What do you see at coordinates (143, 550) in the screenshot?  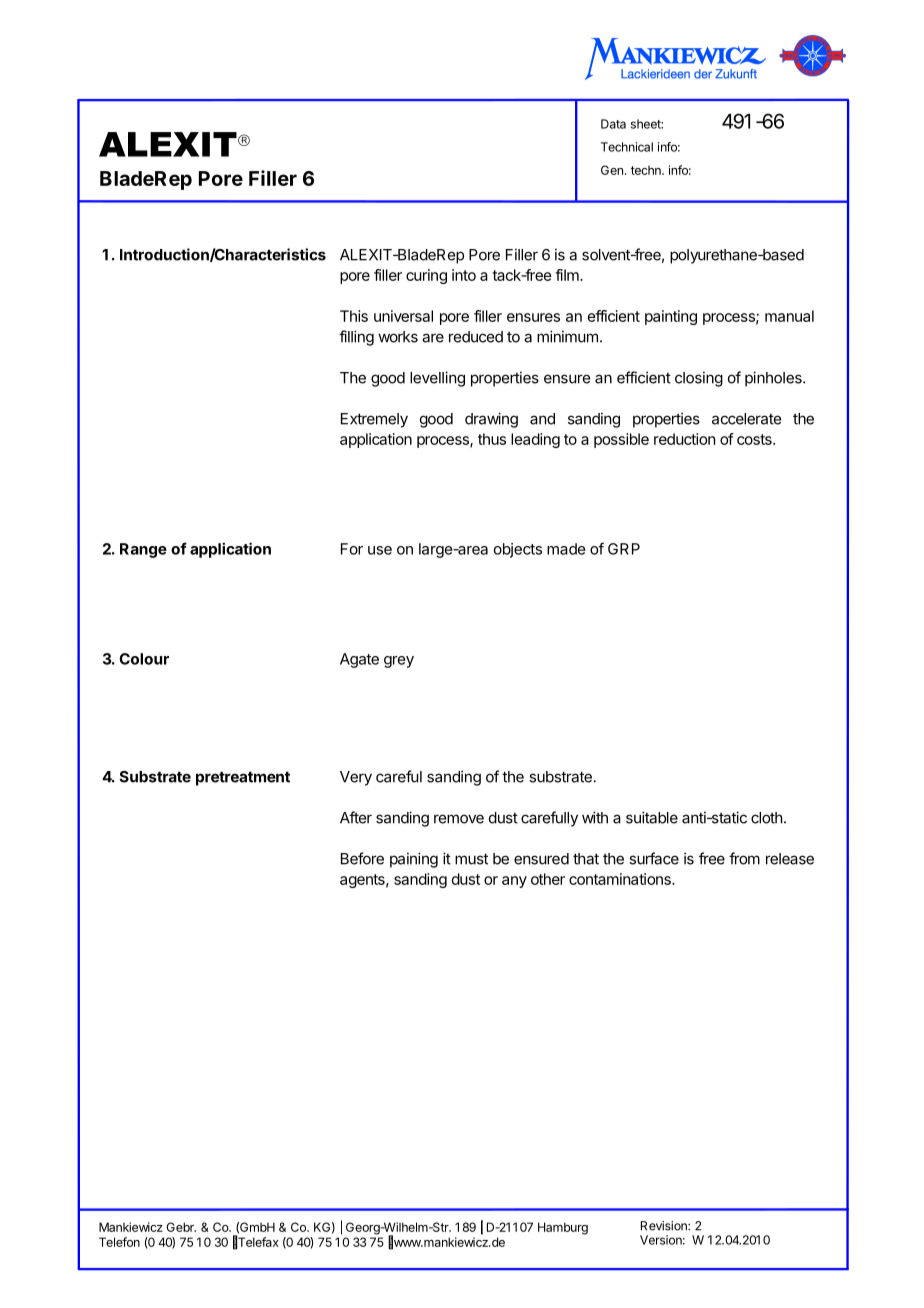 I see `Range` at bounding box center [143, 550].
